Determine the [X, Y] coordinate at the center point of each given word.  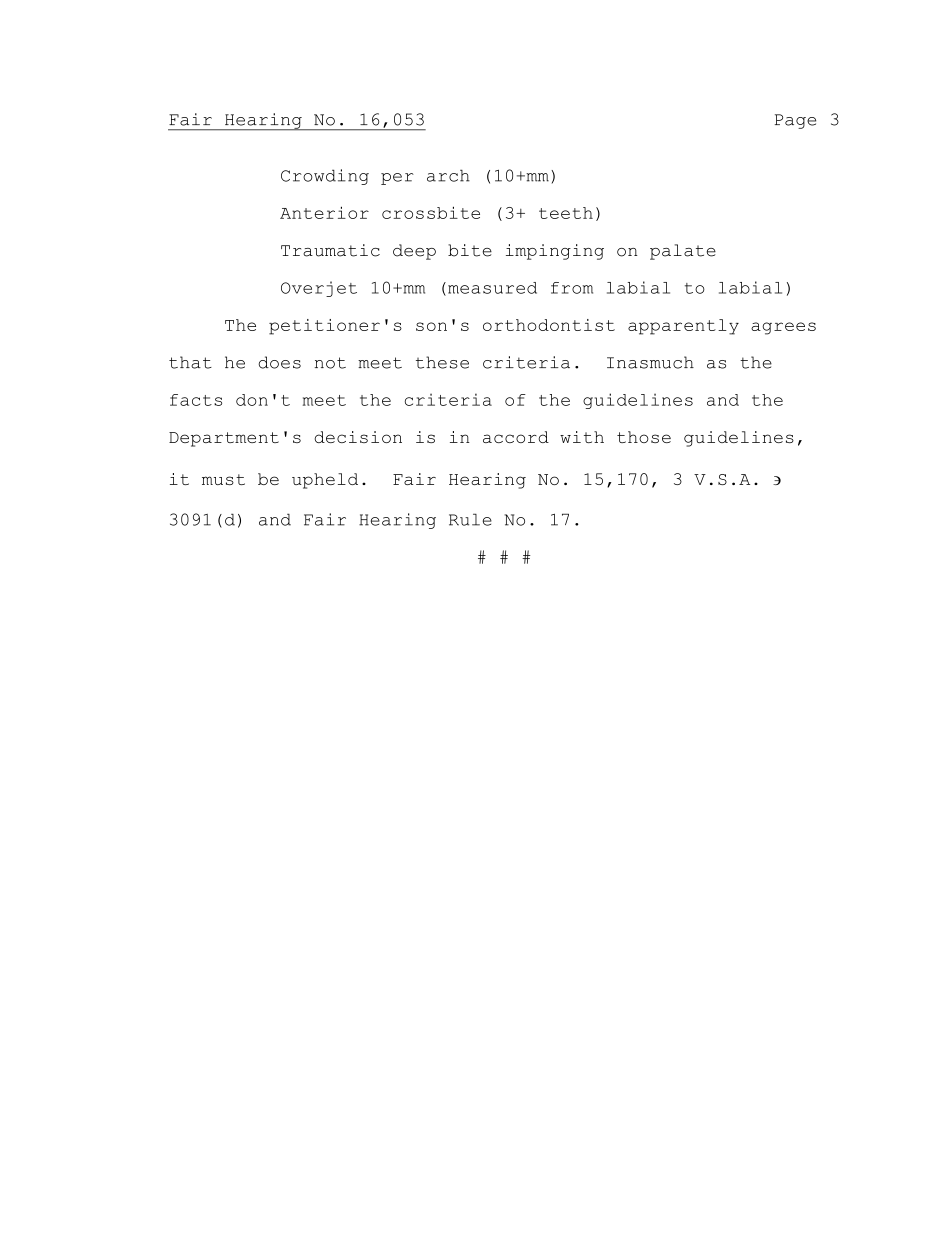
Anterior [324, 212]
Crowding [325, 177]
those [644, 437]
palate [683, 252]
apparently [683, 327]
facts [196, 400]
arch [448, 175]
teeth [566, 213]
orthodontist [549, 325]
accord [516, 437]
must [223, 479]
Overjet [319, 289]
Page [795, 121]
